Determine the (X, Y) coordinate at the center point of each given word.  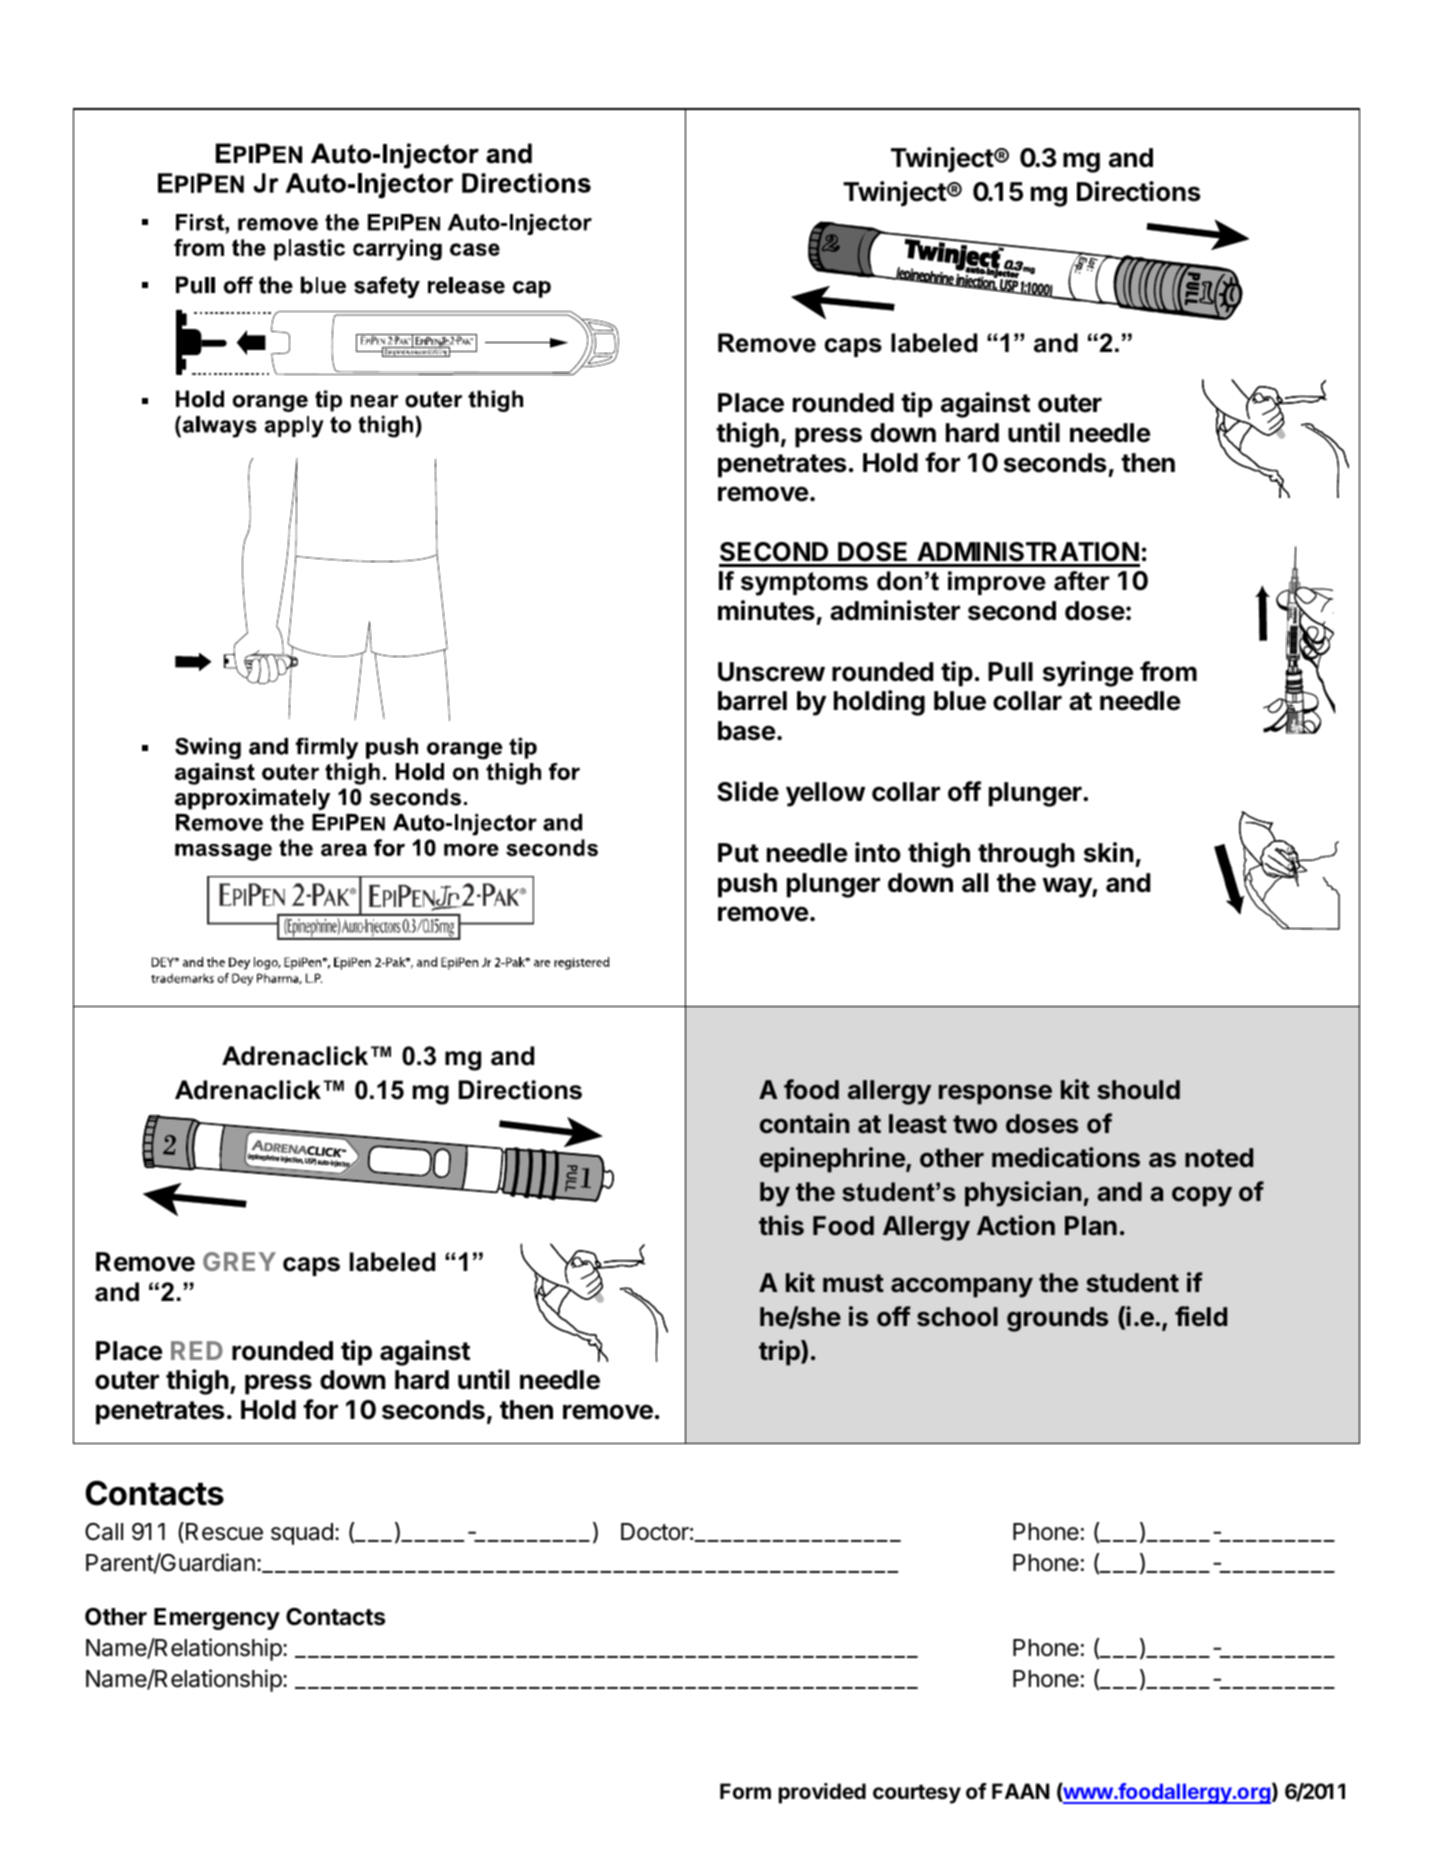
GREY (239, 1261)
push (747, 885)
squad (302, 1534)
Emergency (217, 1619)
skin (1109, 852)
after (1082, 581)
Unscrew (771, 672)
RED (197, 1350)
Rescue (224, 1532)
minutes (766, 610)
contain (805, 1123)
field (1201, 1316)
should (1138, 1090)
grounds (1058, 1319)
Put (738, 852)
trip (780, 1353)
